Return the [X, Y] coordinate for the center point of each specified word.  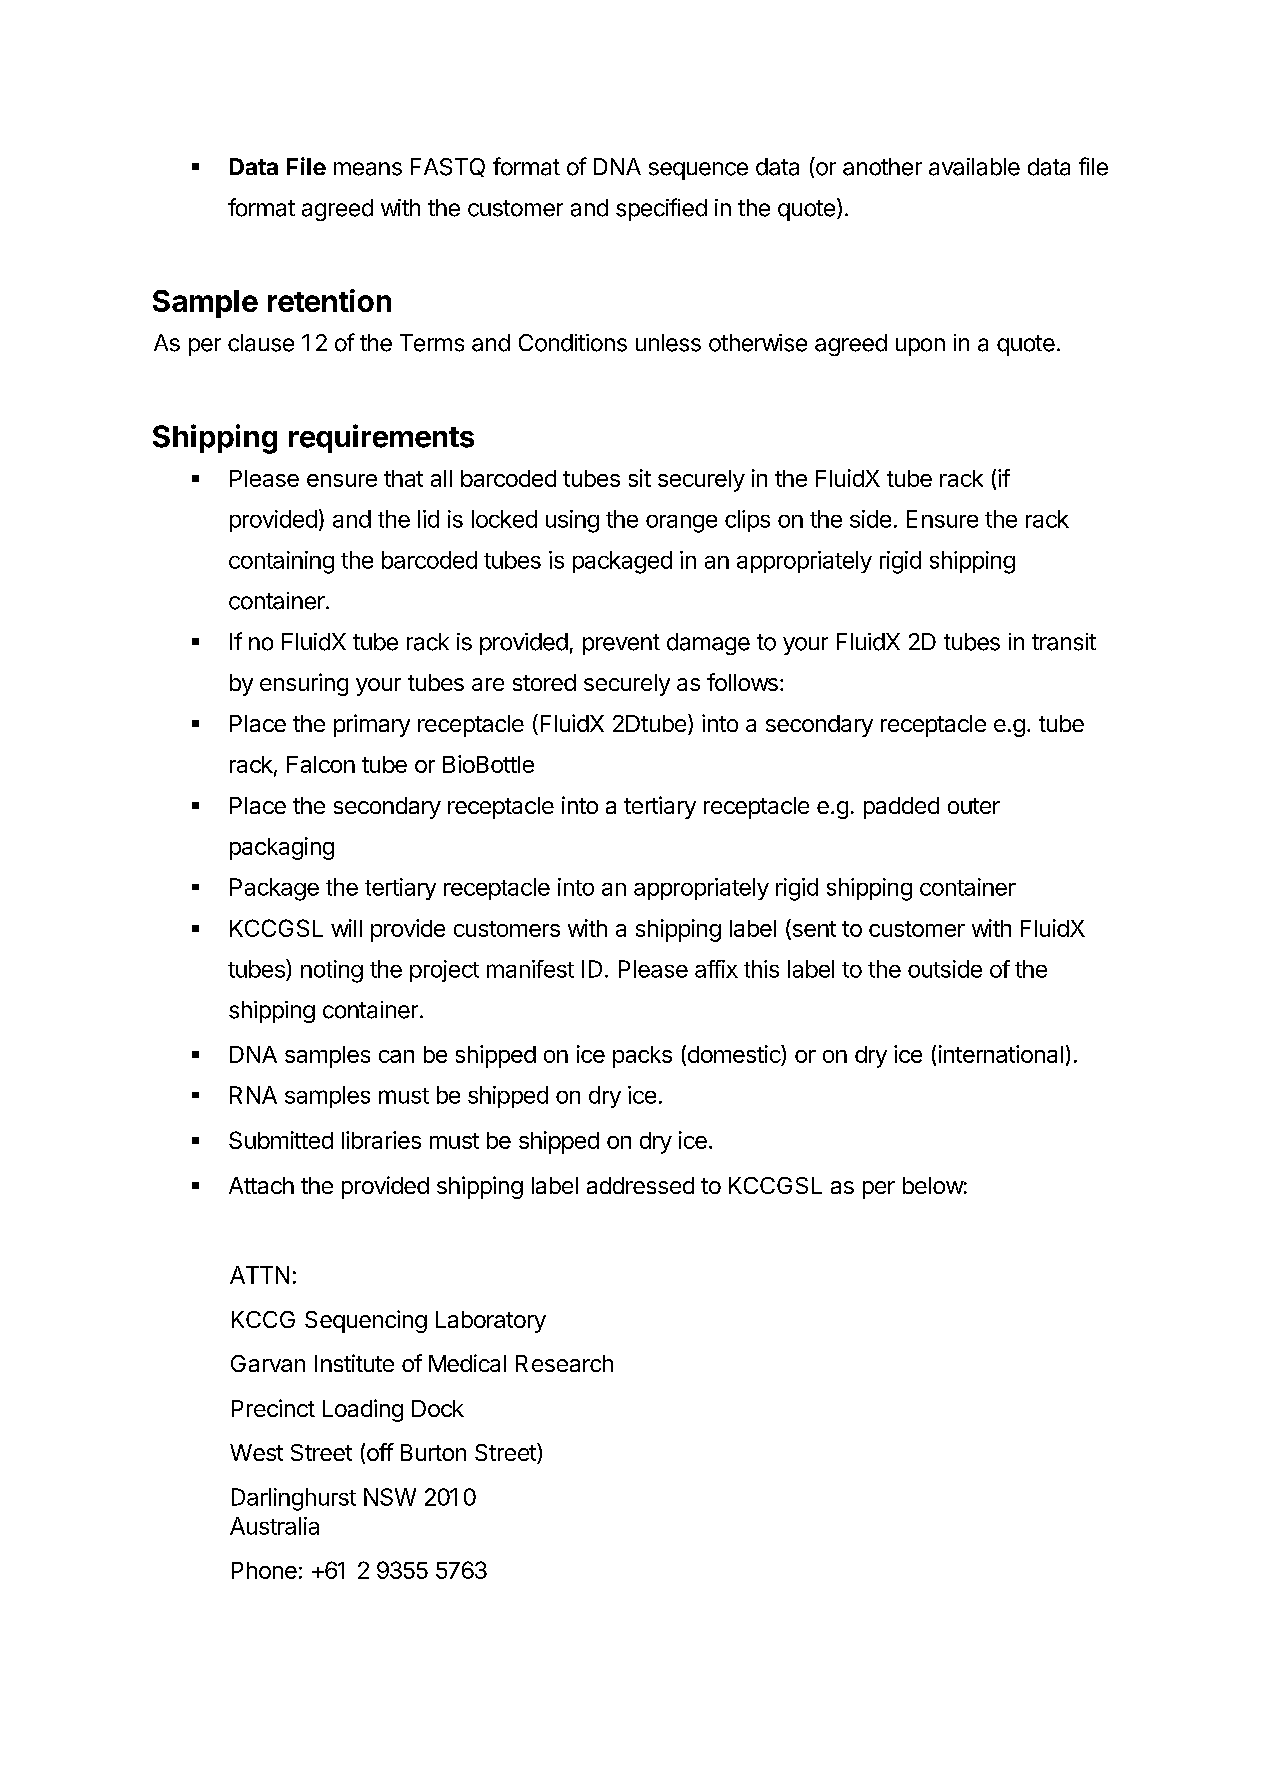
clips [747, 521]
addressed [640, 1185]
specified [661, 209]
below [933, 1185]
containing [281, 562]
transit [1064, 642]
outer [974, 806]
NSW [390, 1497]
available [974, 167]
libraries [381, 1140]
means [368, 169]
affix [716, 969]
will [346, 928]
